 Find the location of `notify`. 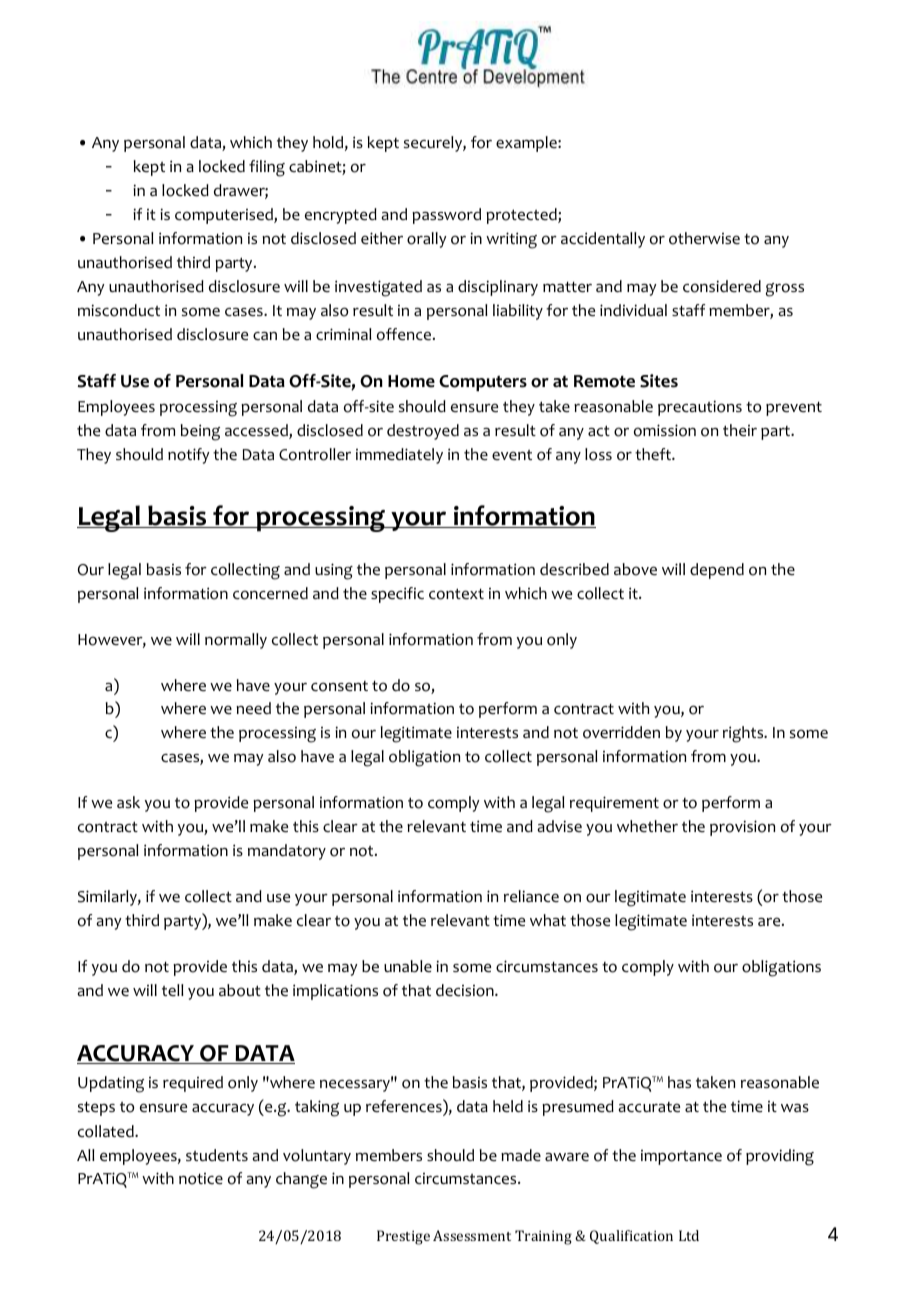

notify is located at coordinates (188, 456).
